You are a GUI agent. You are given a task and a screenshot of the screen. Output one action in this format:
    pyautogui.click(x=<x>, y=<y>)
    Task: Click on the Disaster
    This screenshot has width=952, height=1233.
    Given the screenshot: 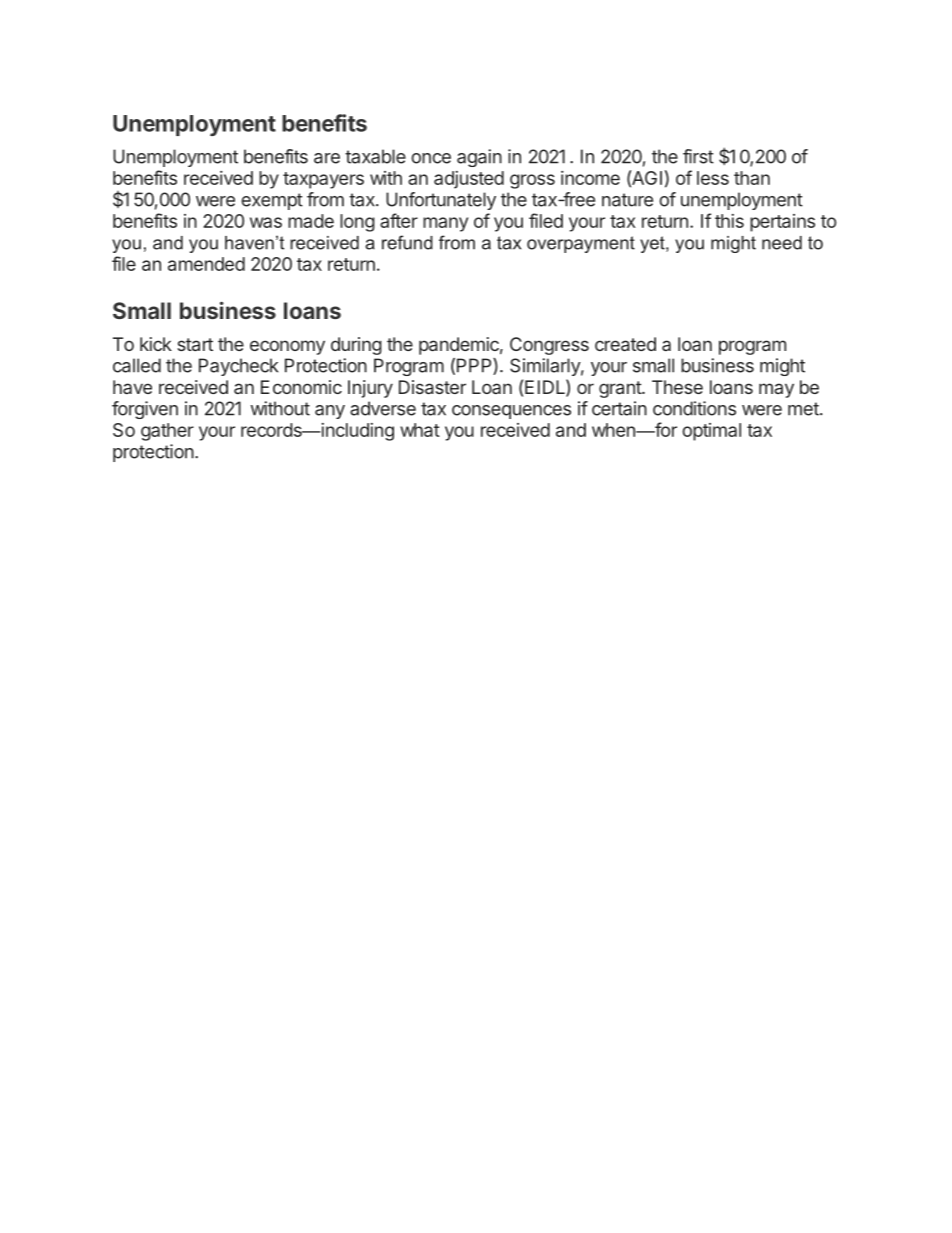 What is the action you would take?
    pyautogui.click(x=432, y=387)
